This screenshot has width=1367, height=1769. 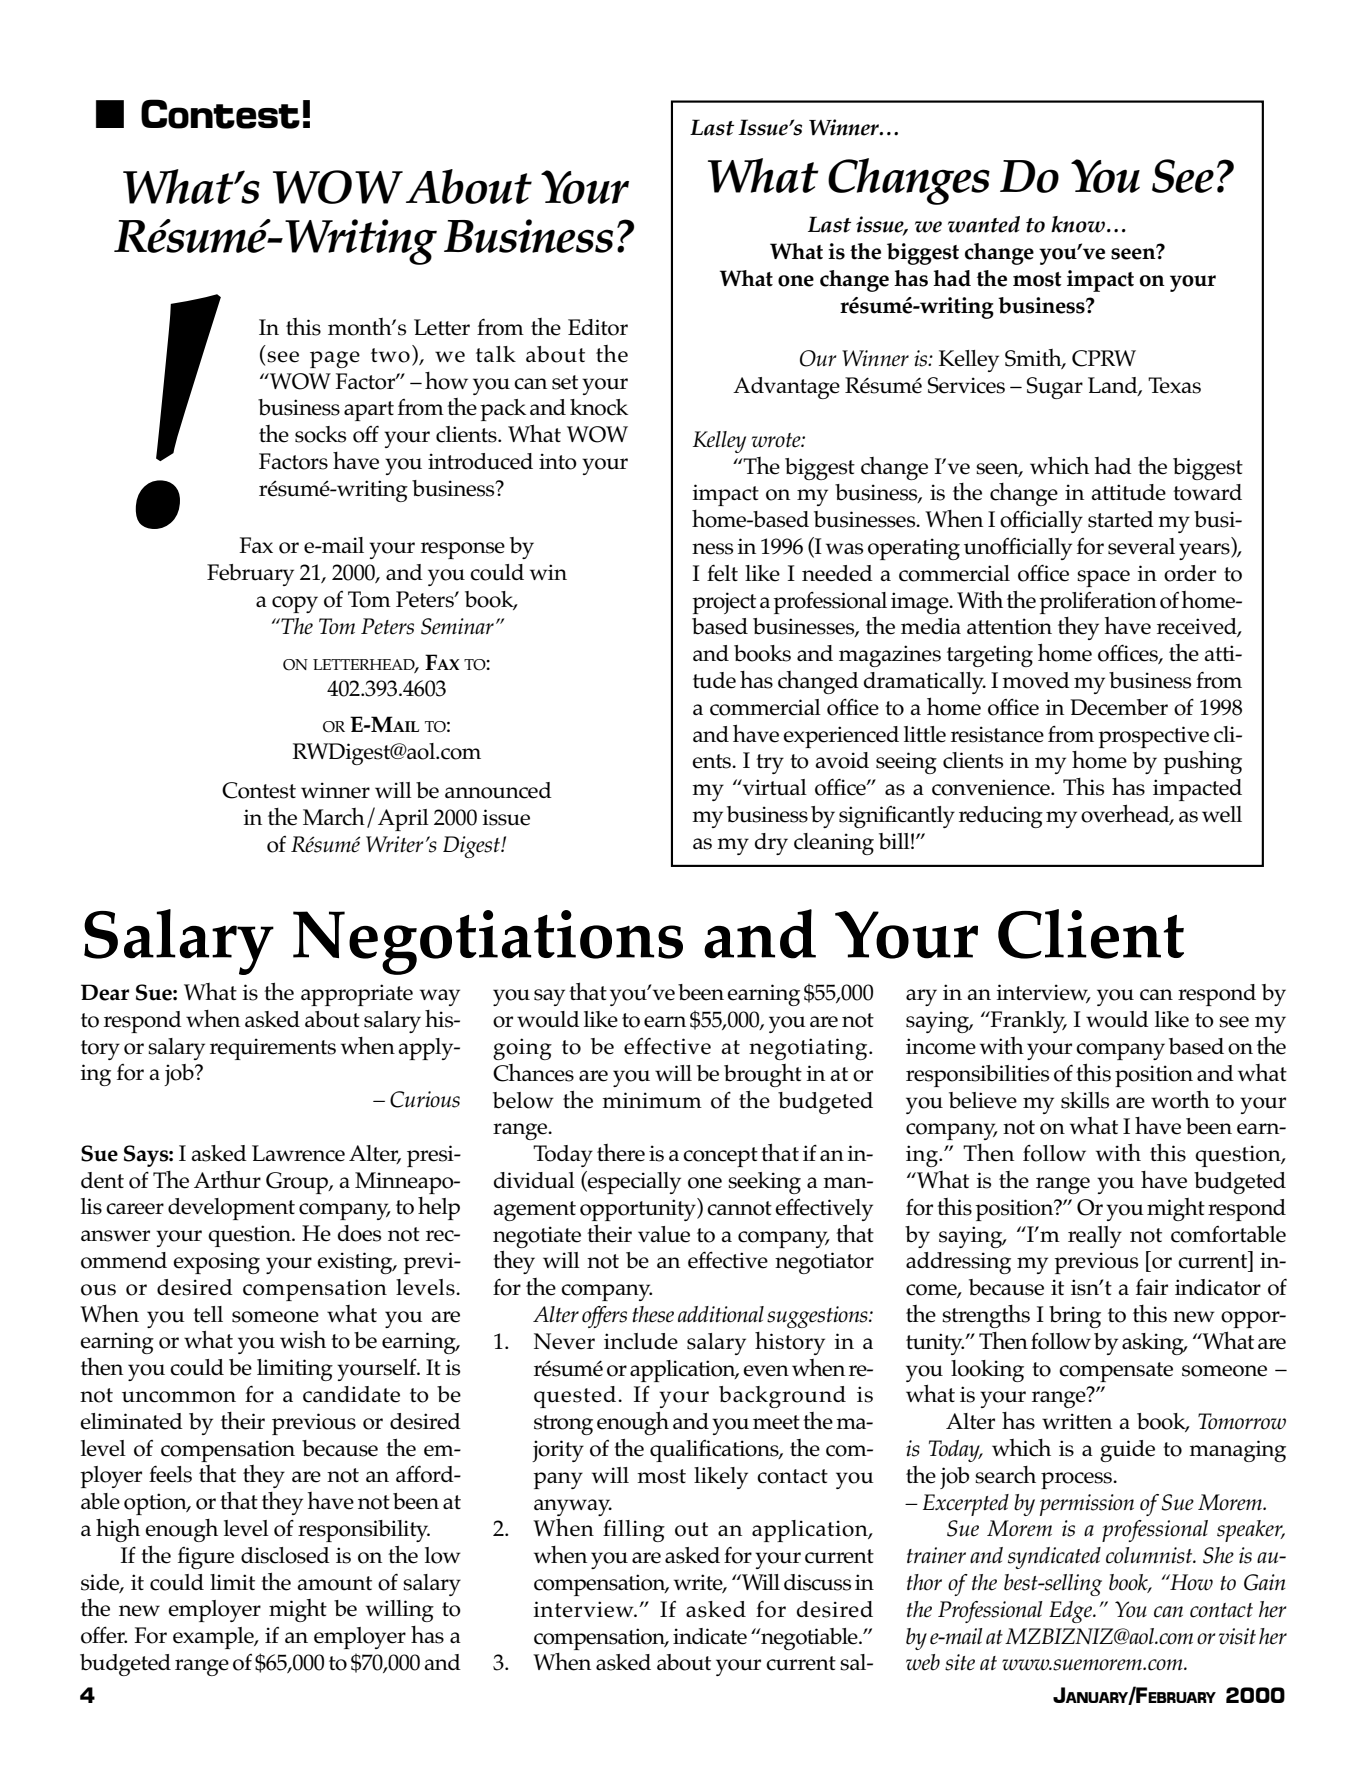 I want to click on Editor, so click(x=598, y=327).
